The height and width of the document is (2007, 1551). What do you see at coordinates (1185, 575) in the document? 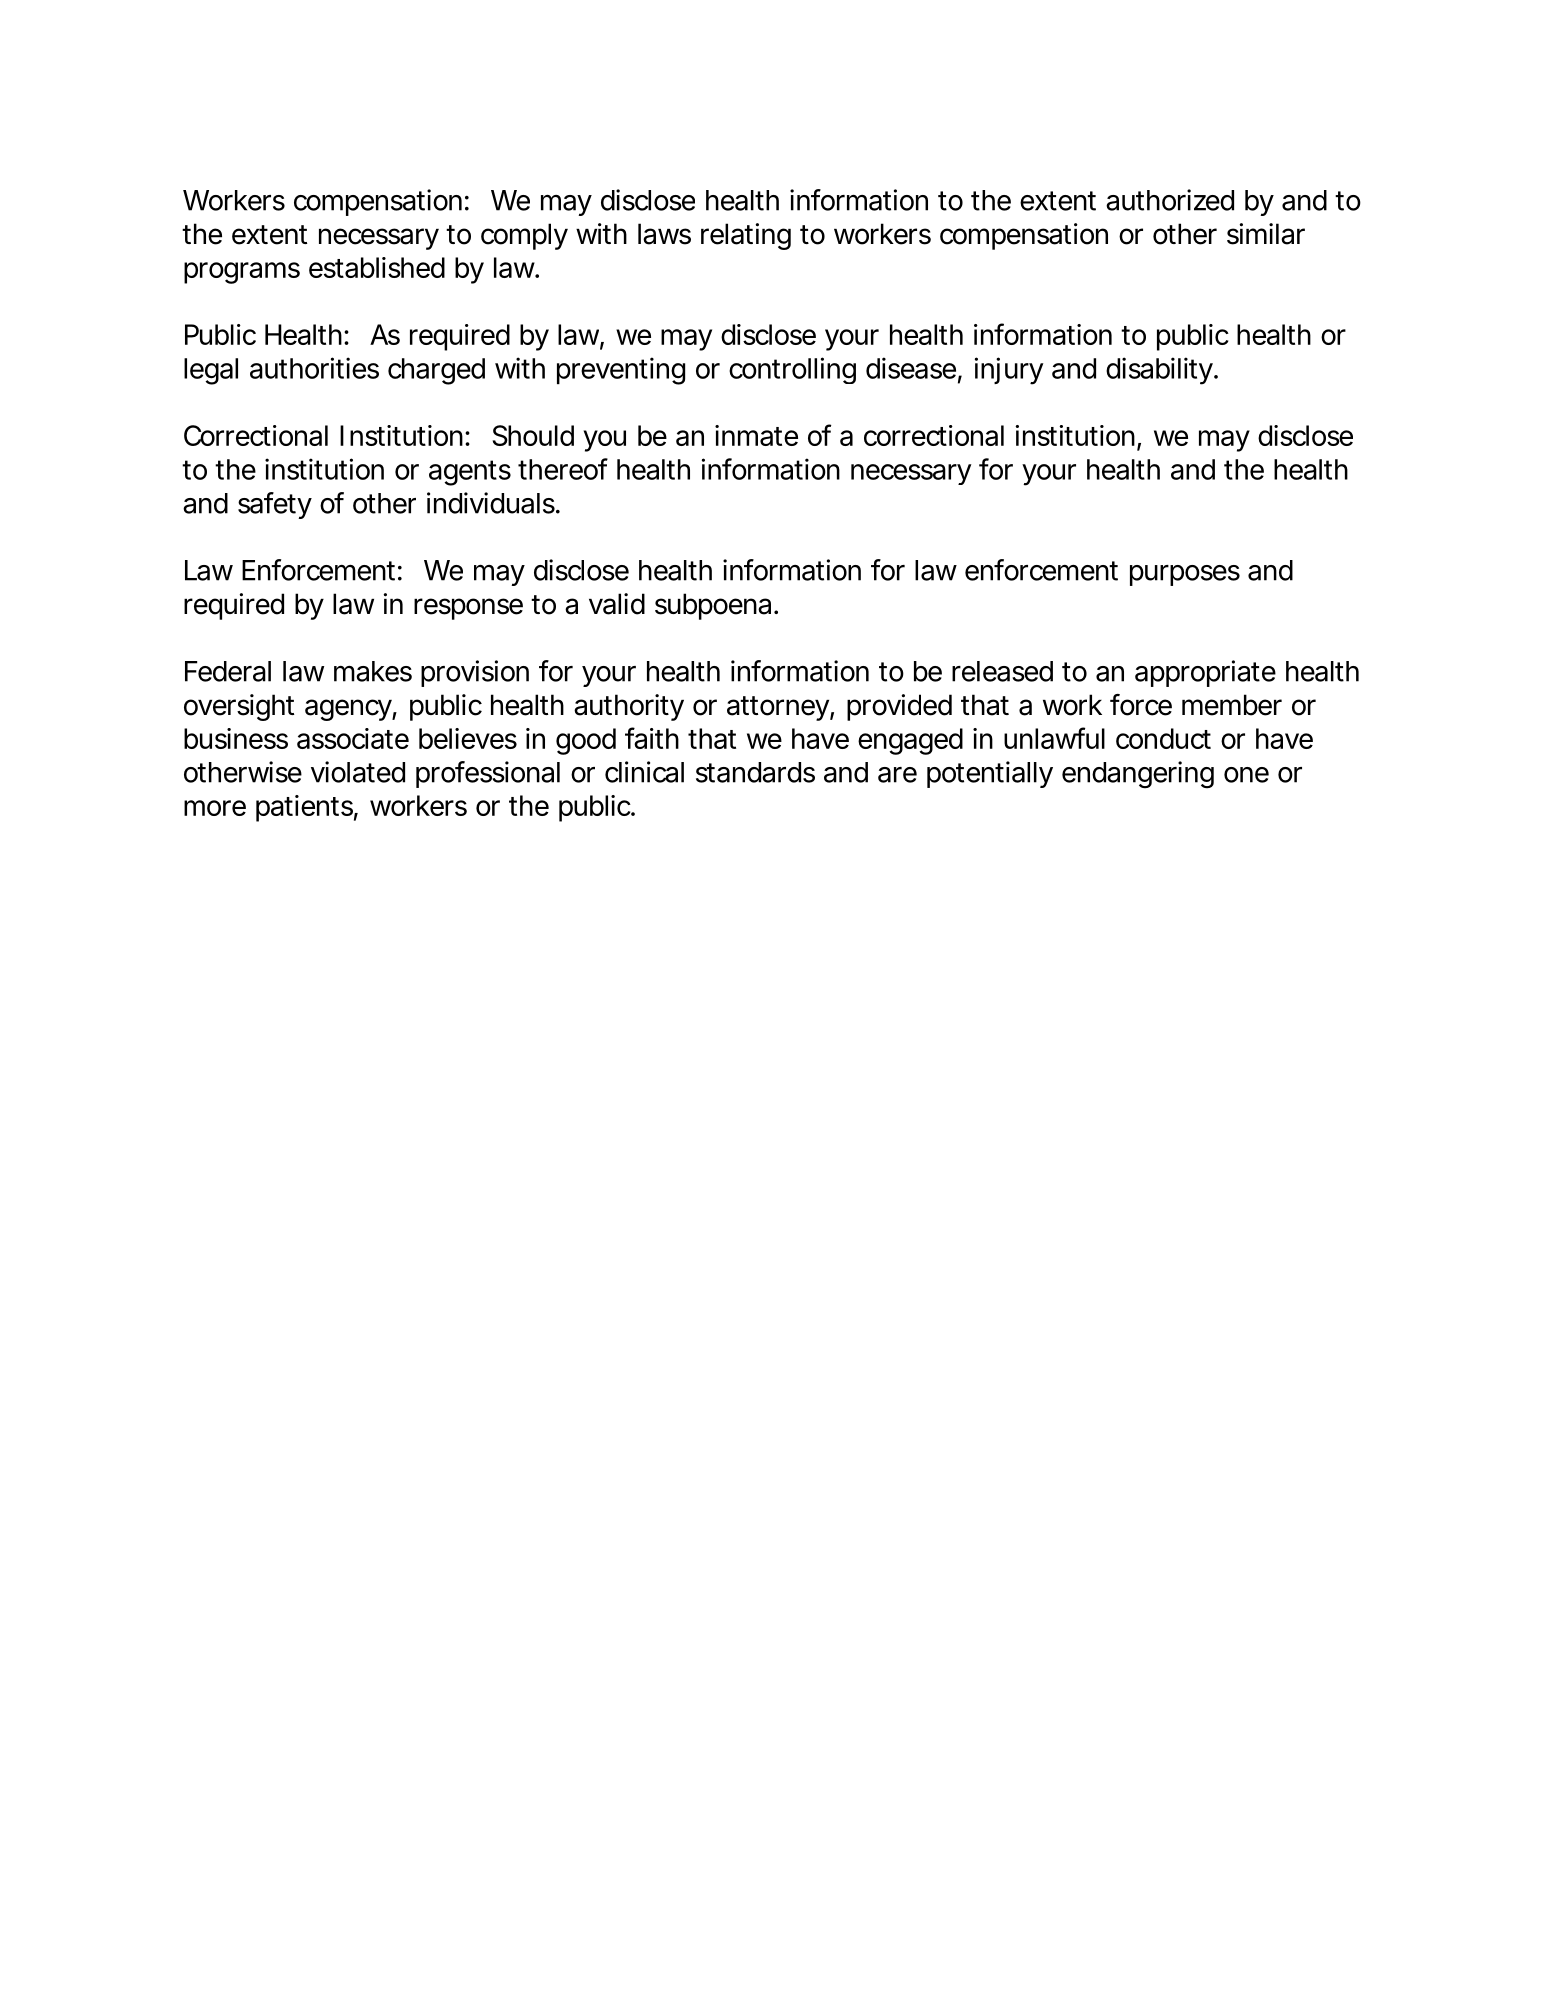
I see `purposes` at bounding box center [1185, 575].
